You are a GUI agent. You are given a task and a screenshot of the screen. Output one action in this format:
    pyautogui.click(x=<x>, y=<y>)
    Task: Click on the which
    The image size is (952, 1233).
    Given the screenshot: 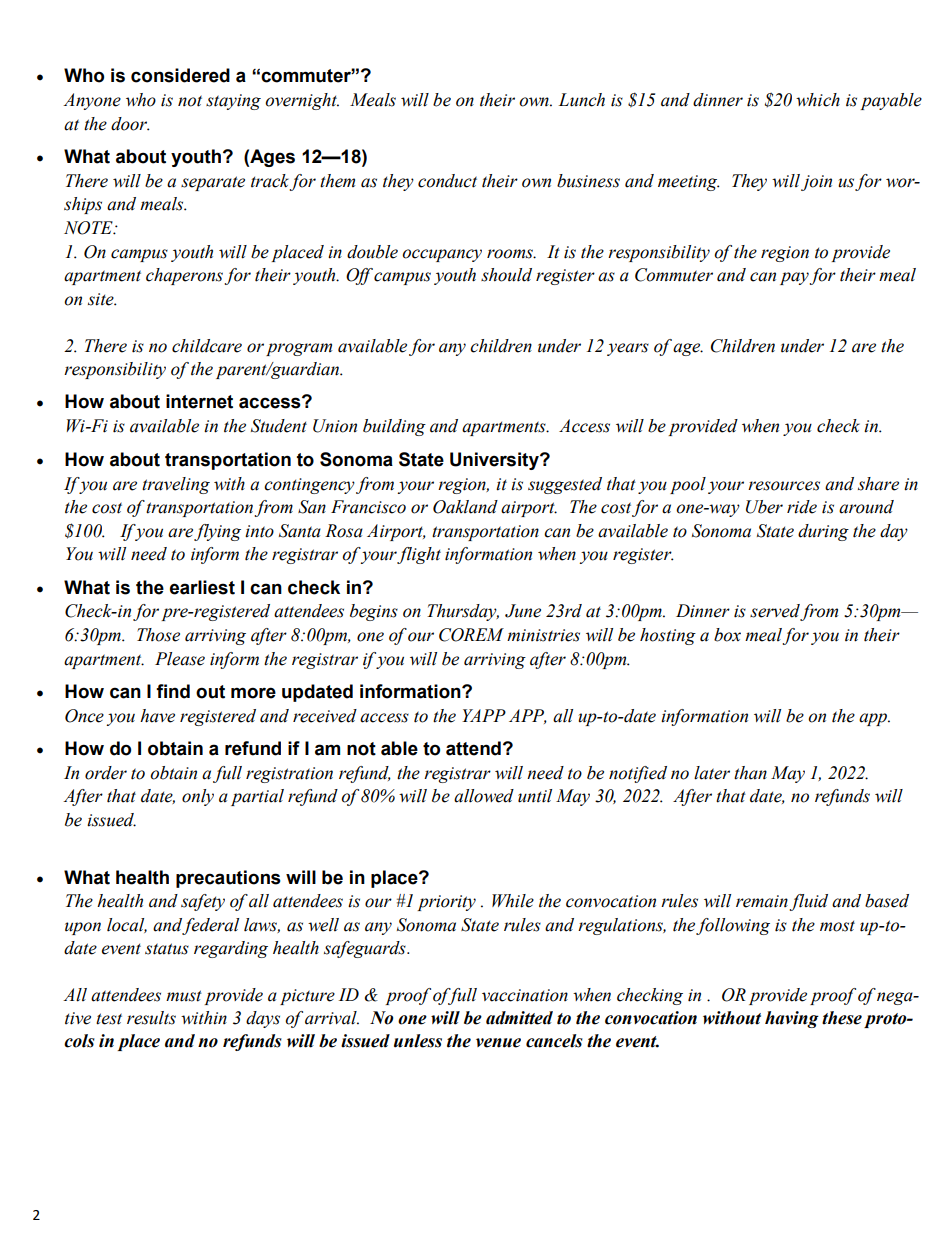 What is the action you would take?
    pyautogui.click(x=818, y=100)
